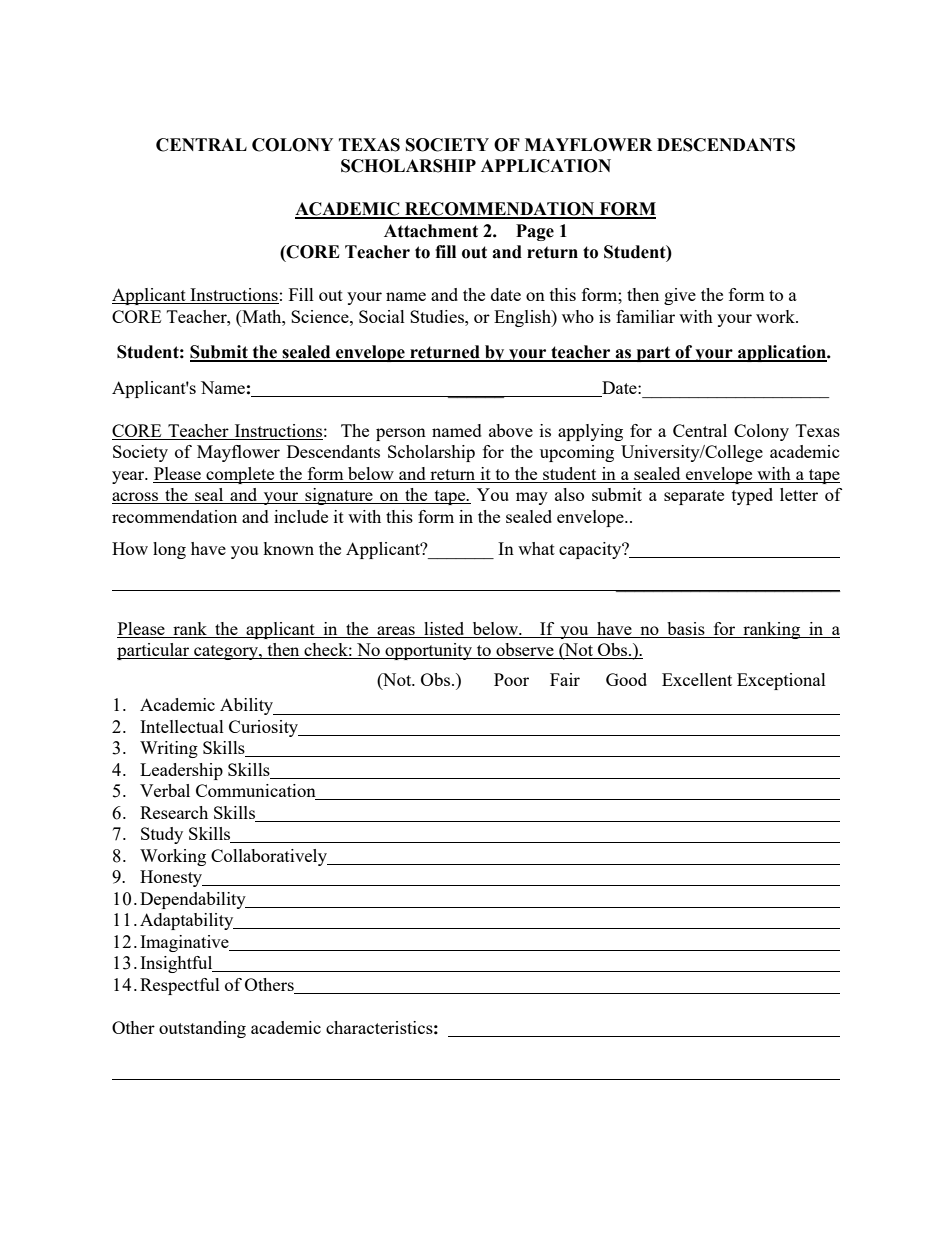 The image size is (952, 1233). I want to click on basis, so click(686, 628).
